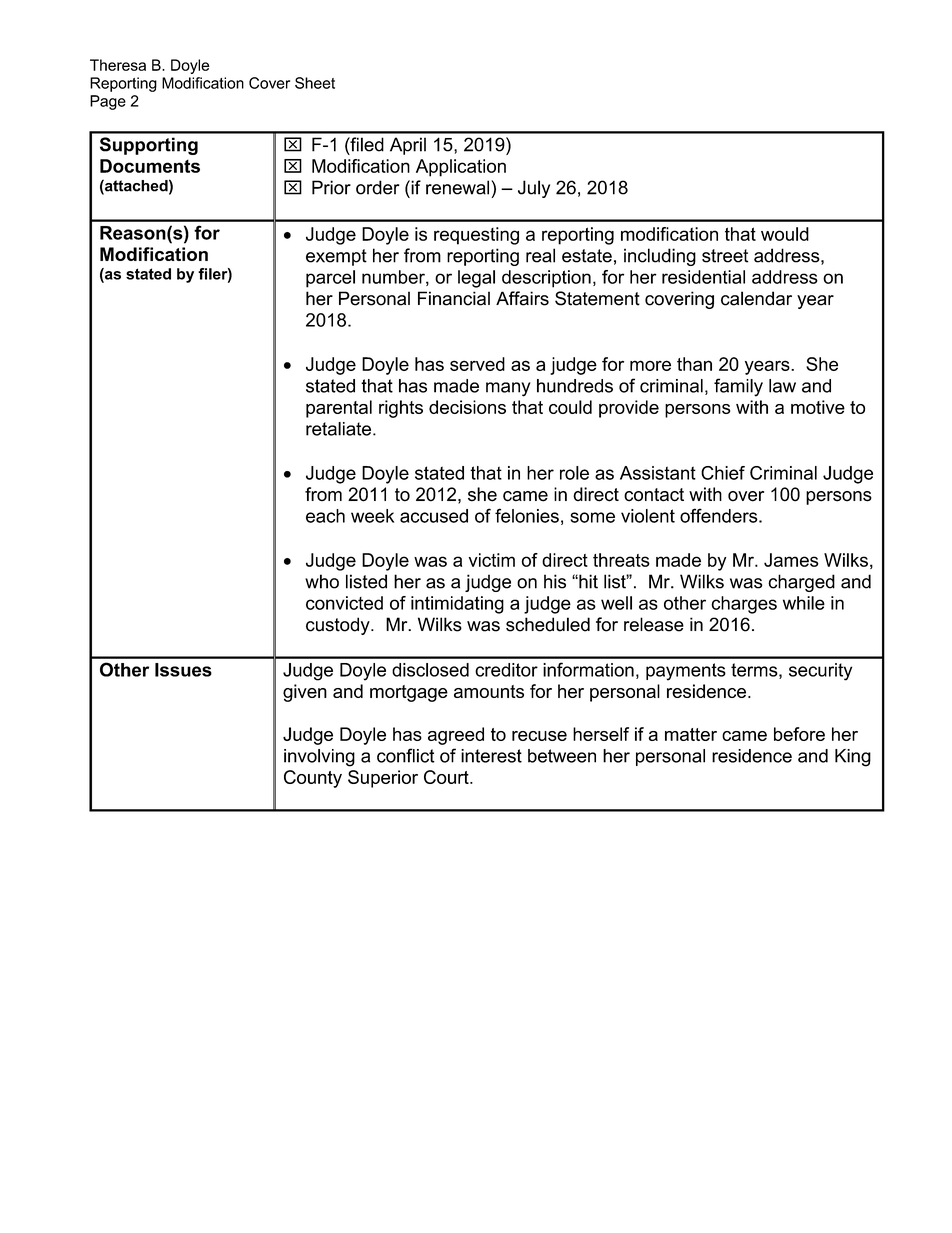  What do you see at coordinates (408, 146) in the image?
I see `April` at bounding box center [408, 146].
